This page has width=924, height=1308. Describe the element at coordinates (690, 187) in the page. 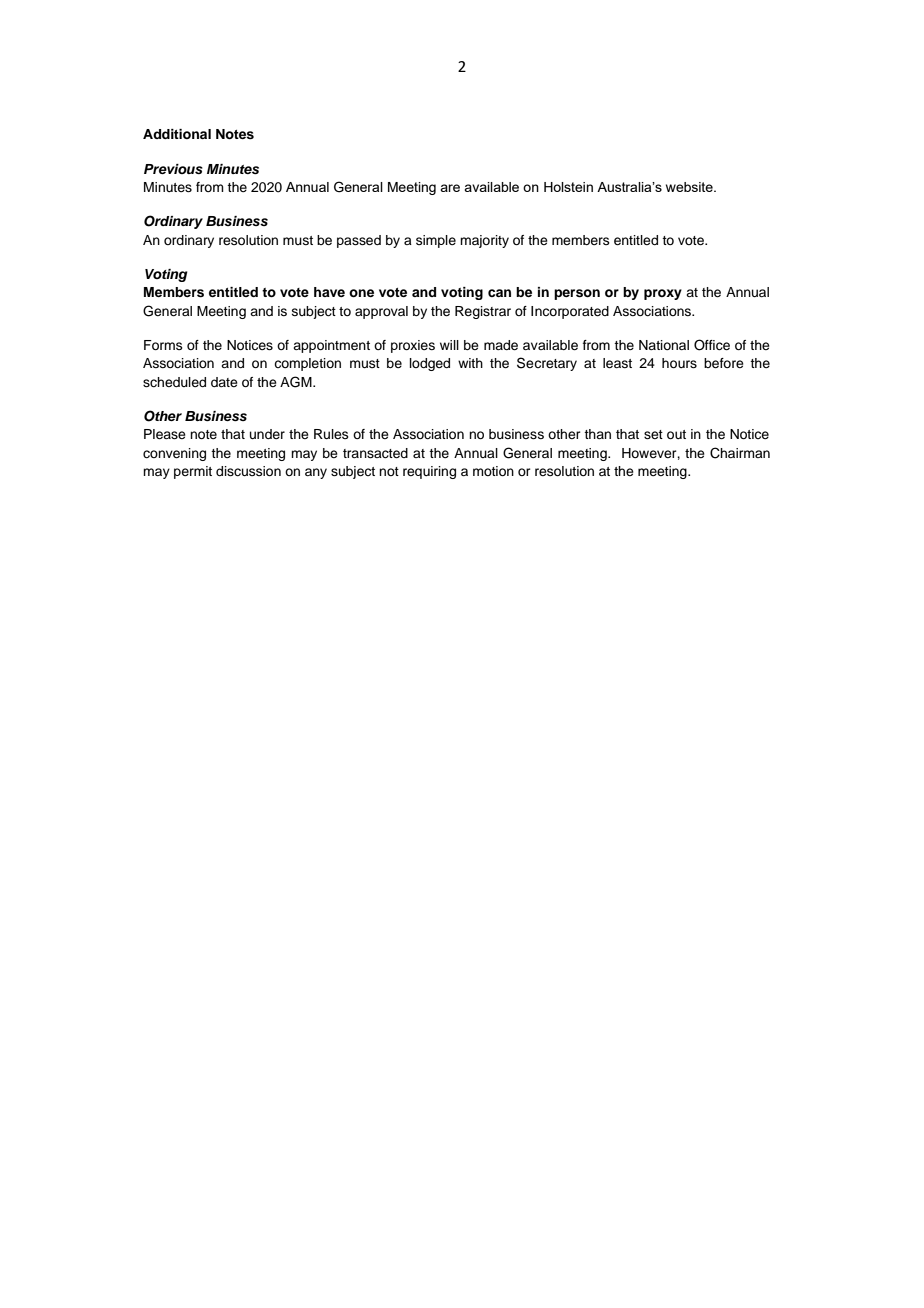

I see `website` at that location.
